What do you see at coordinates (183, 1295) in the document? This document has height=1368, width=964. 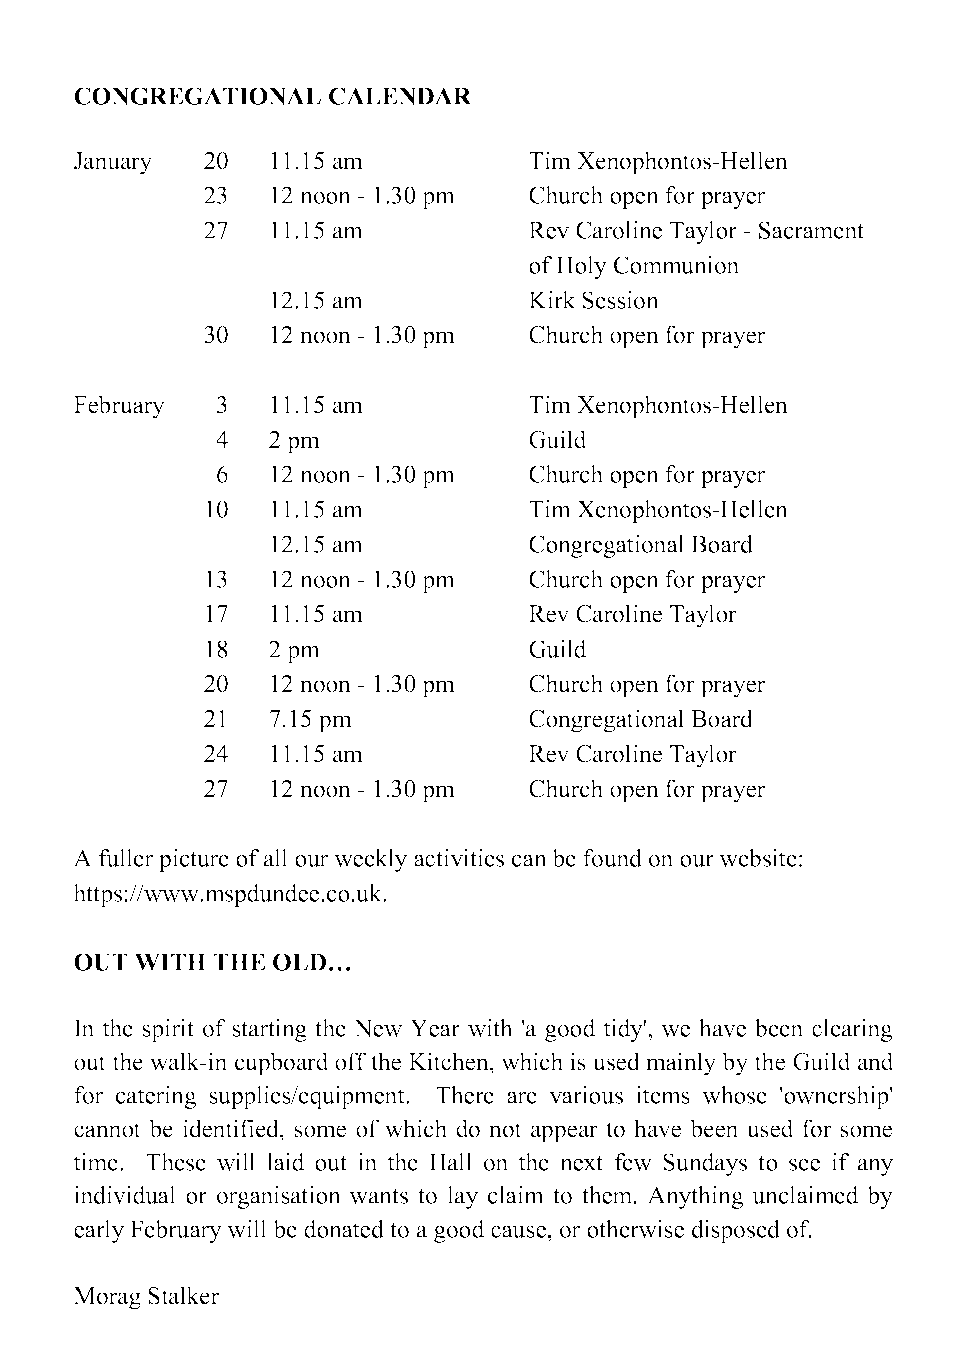 I see `Stalker` at bounding box center [183, 1295].
